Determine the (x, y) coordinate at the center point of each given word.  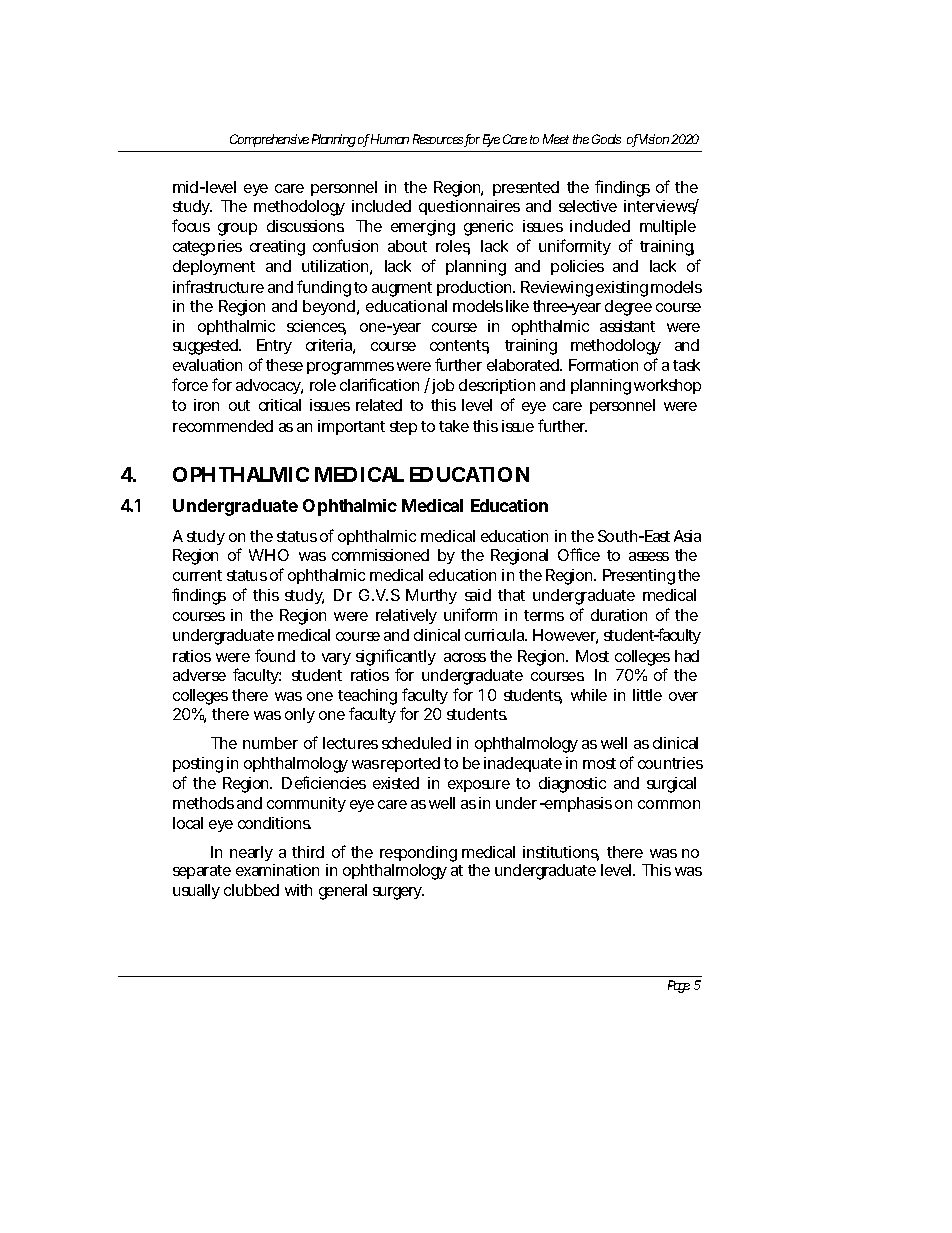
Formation (603, 365)
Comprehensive (269, 140)
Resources (439, 140)
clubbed (251, 890)
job (441, 386)
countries (670, 763)
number (270, 743)
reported (410, 764)
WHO (269, 555)
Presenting (639, 577)
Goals (606, 139)
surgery (398, 893)
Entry (274, 346)
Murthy (431, 596)
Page (679, 986)
